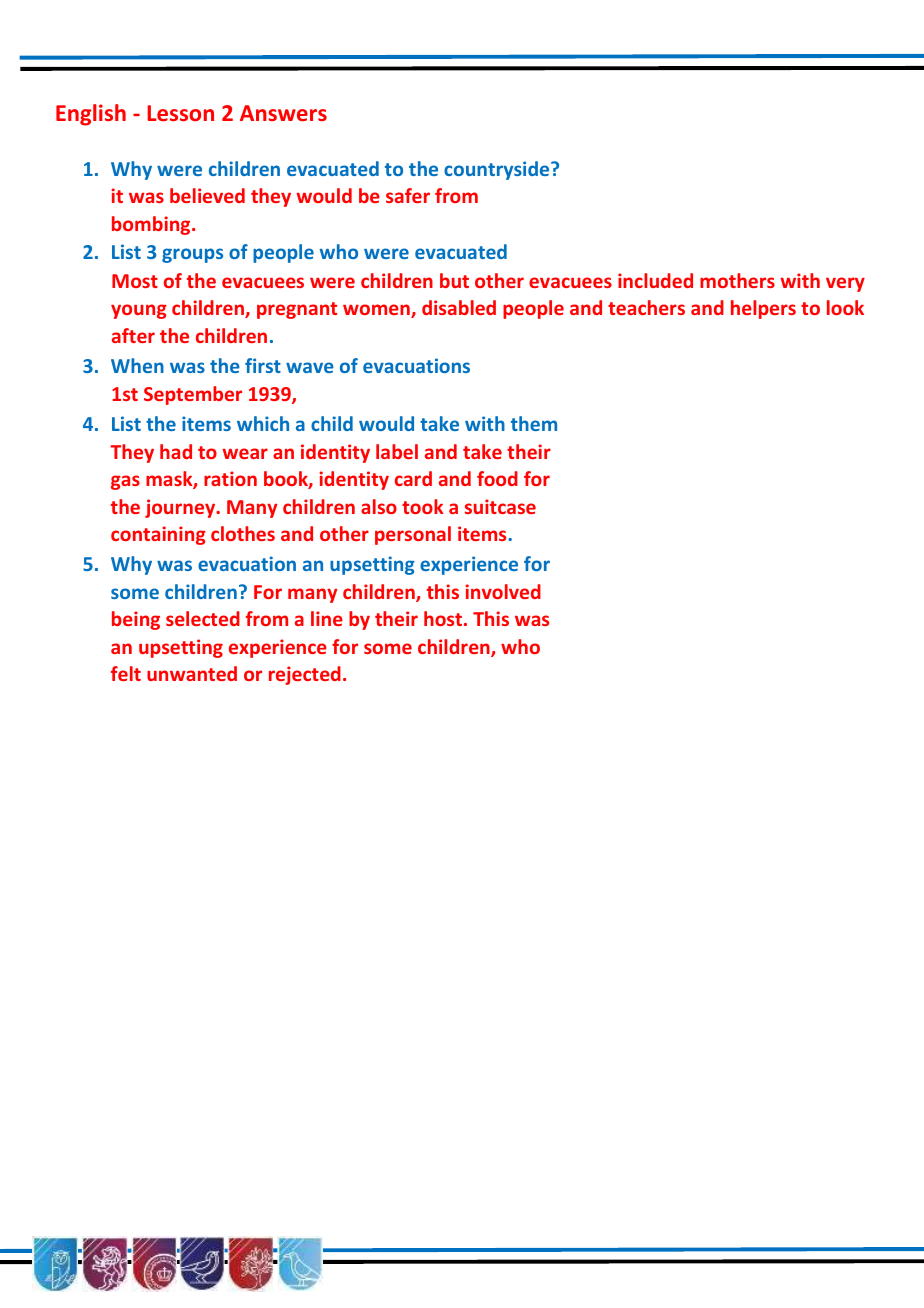  I want to click on helpers, so click(763, 309).
